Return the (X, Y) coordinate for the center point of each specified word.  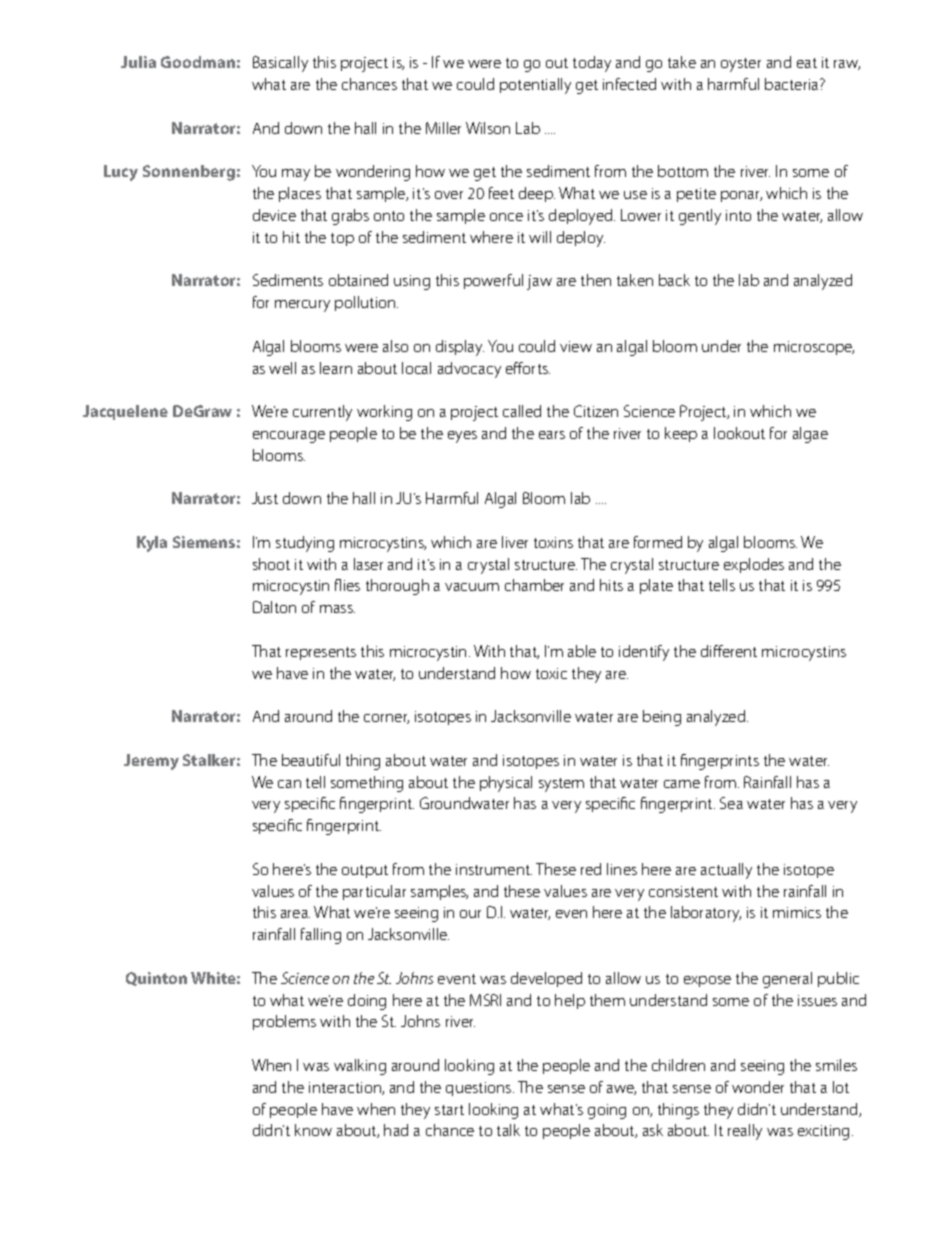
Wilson (488, 128)
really (745, 1132)
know (313, 1130)
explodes (754, 565)
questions (480, 1089)
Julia (138, 62)
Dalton (274, 607)
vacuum (472, 587)
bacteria (793, 84)
